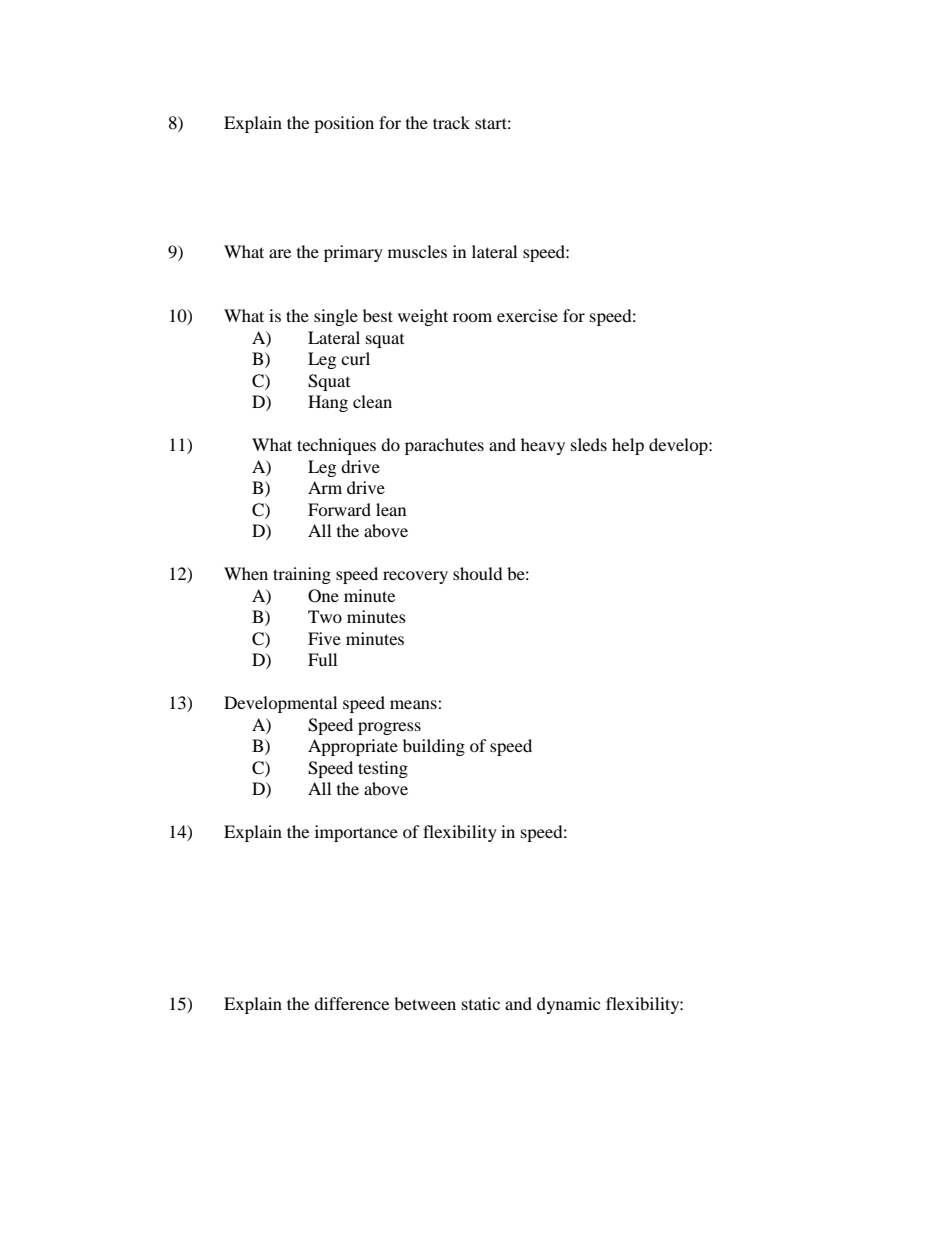 The image size is (952, 1233). Describe the element at coordinates (589, 444) in the screenshot. I see `sleds` at that location.
